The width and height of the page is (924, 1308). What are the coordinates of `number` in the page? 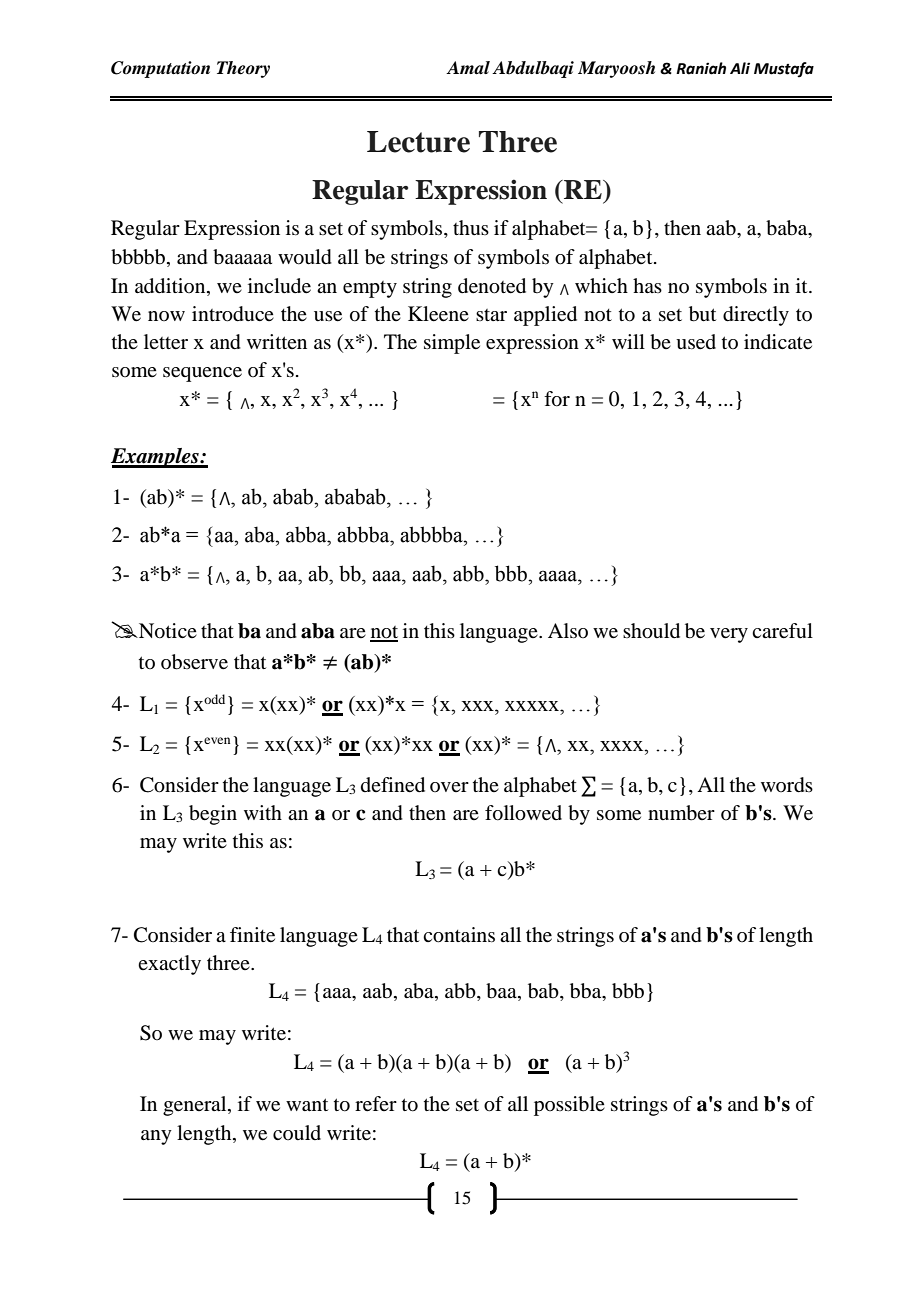 It's located at (681, 813).
